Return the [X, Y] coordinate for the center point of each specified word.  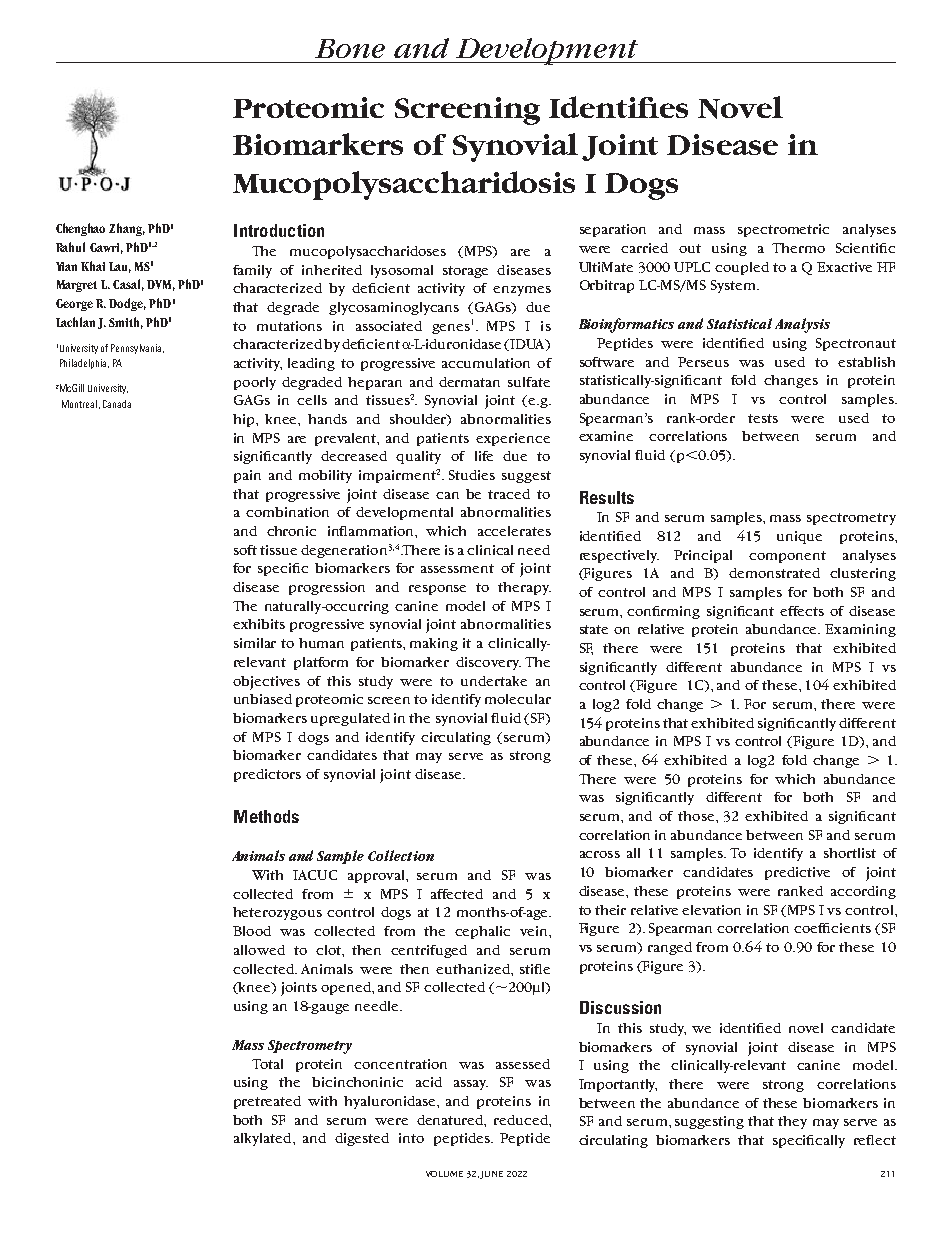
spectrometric [783, 230]
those [697, 816]
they [792, 1122]
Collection [401, 855]
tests [763, 418]
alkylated [264, 1139]
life [484, 456]
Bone [350, 48]
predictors [267, 775]
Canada [117, 404]
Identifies [618, 107]
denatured [451, 1121]
